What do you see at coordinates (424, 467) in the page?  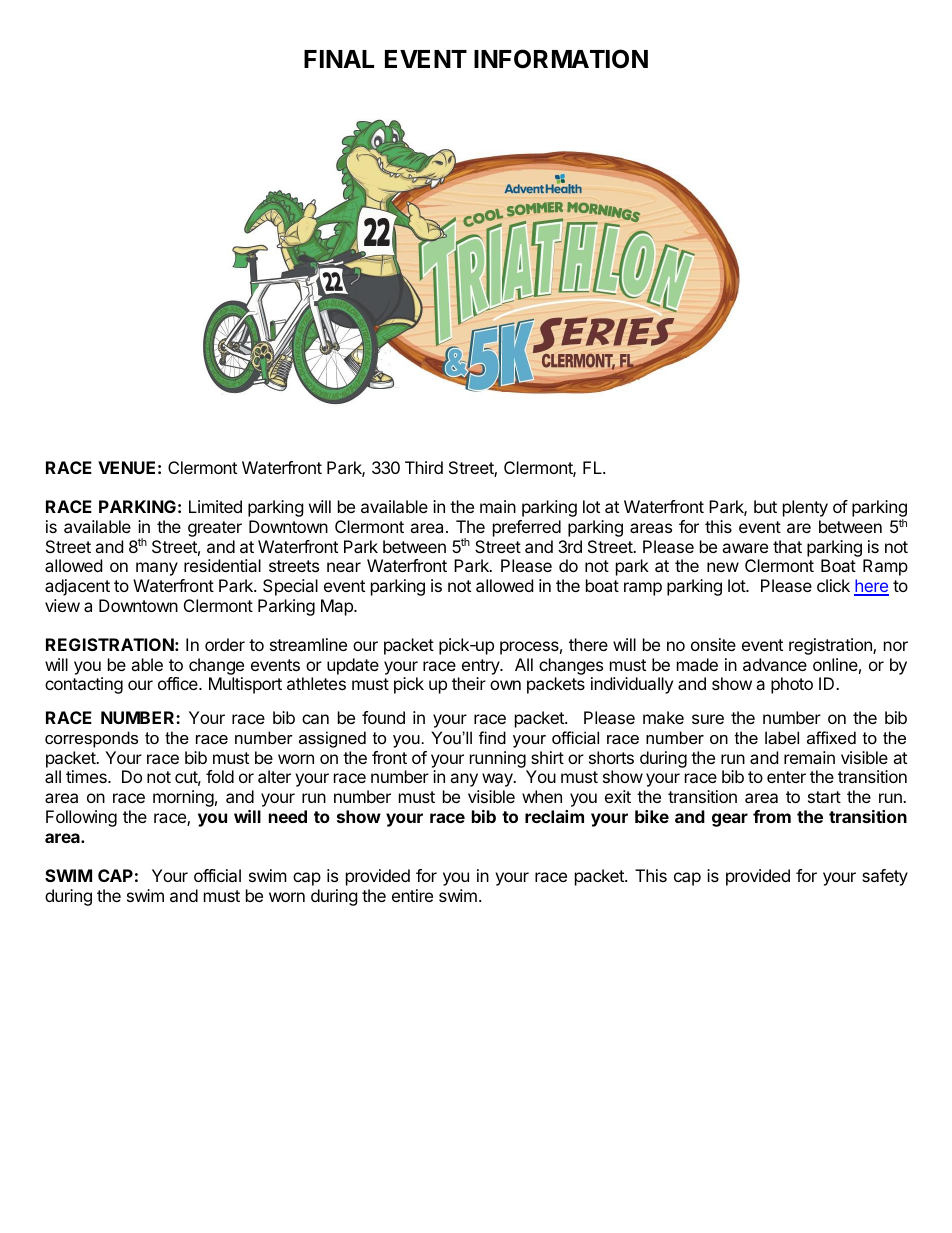 I see `Third` at bounding box center [424, 467].
